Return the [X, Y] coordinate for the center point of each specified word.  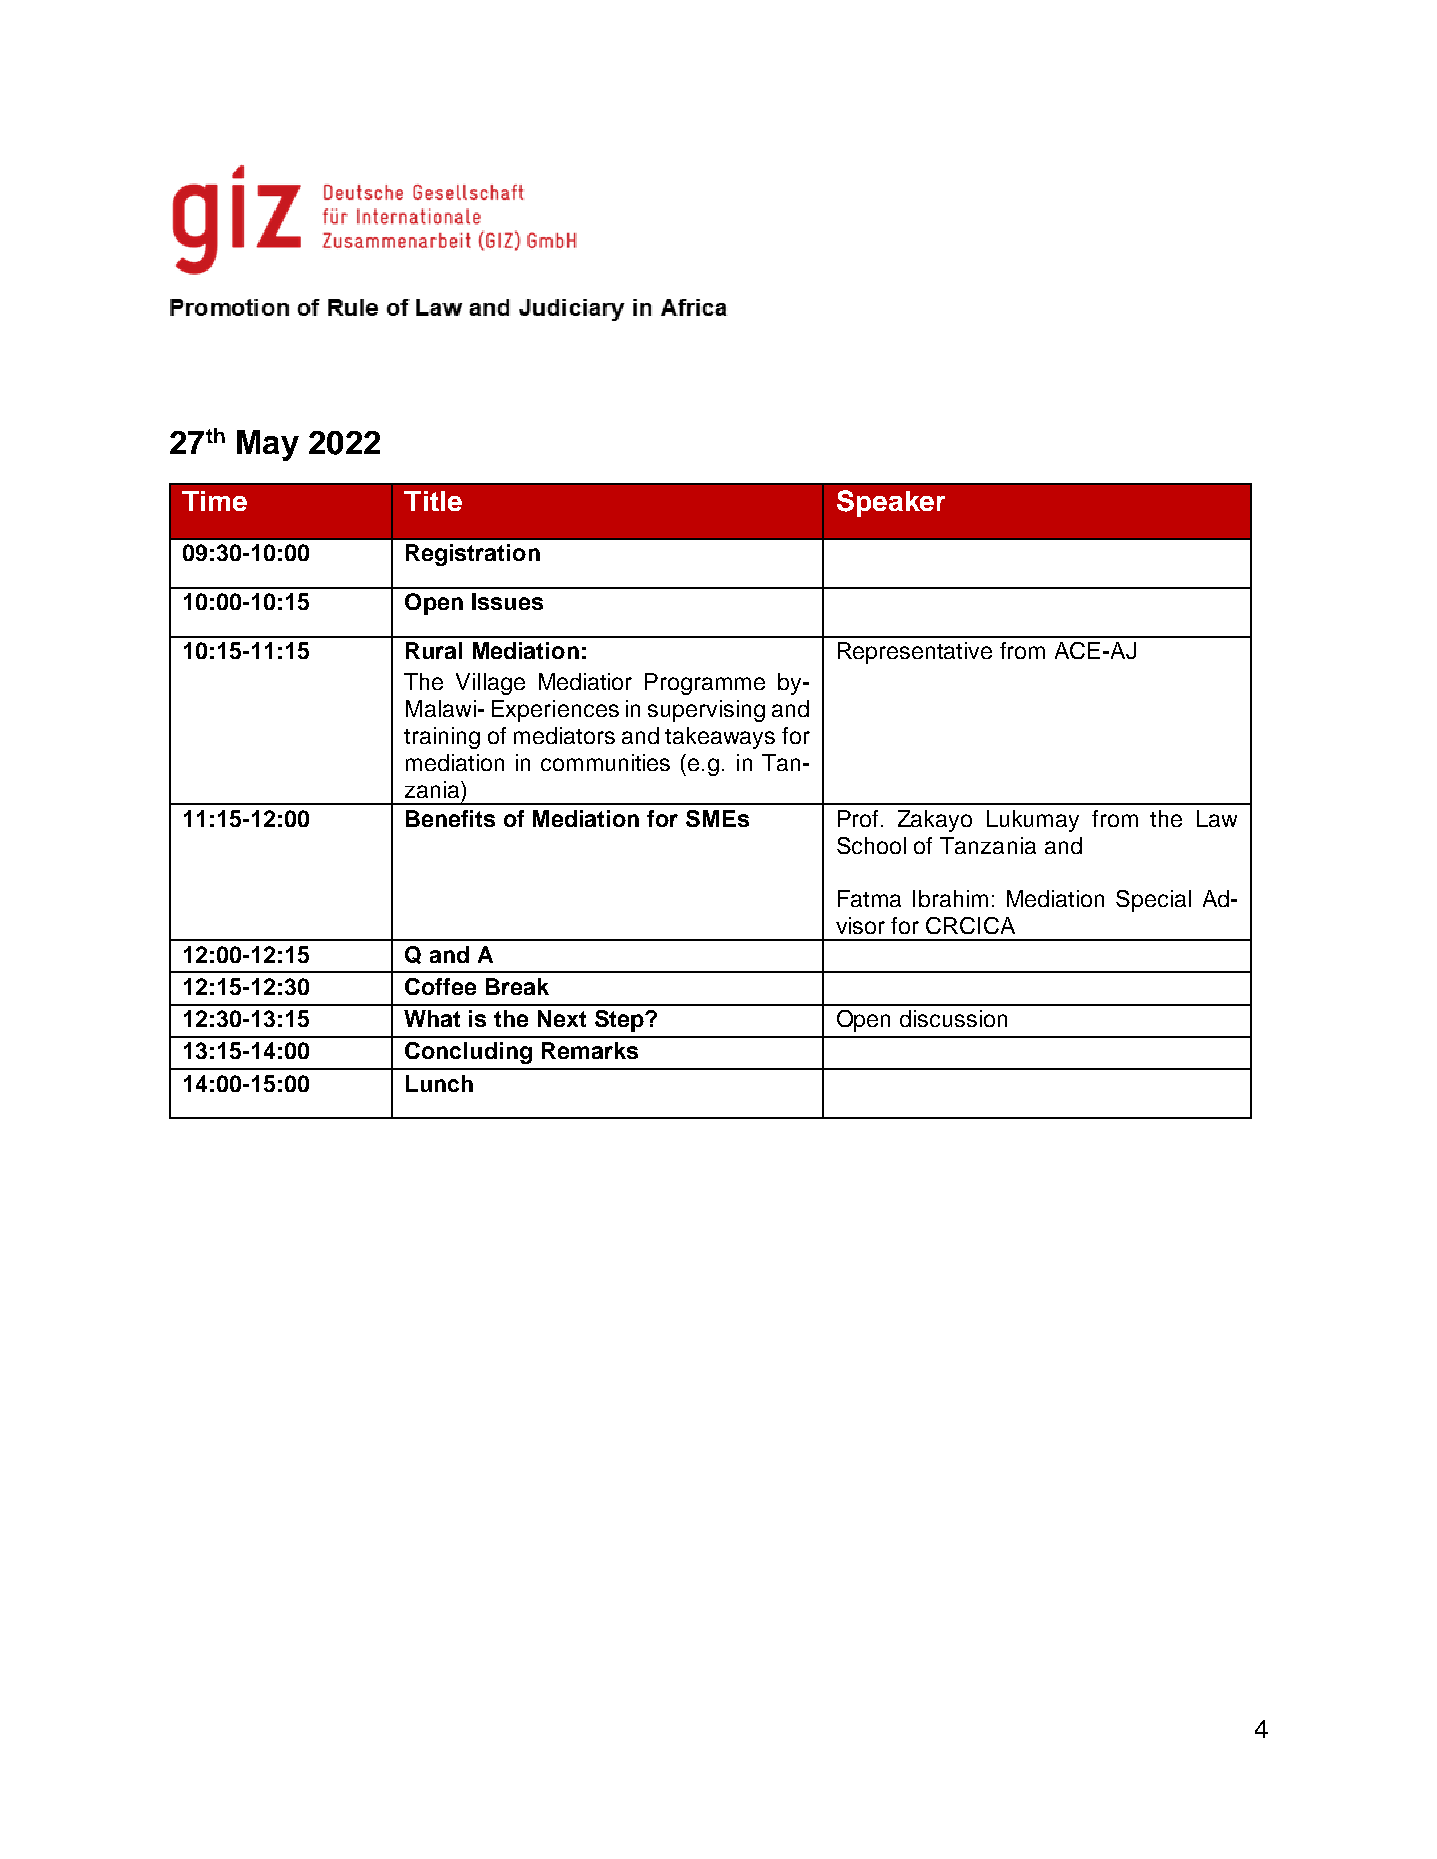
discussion [953, 1018]
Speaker [891, 503]
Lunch [439, 1083]
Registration [473, 555]
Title [433, 501]
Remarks [590, 1050]
